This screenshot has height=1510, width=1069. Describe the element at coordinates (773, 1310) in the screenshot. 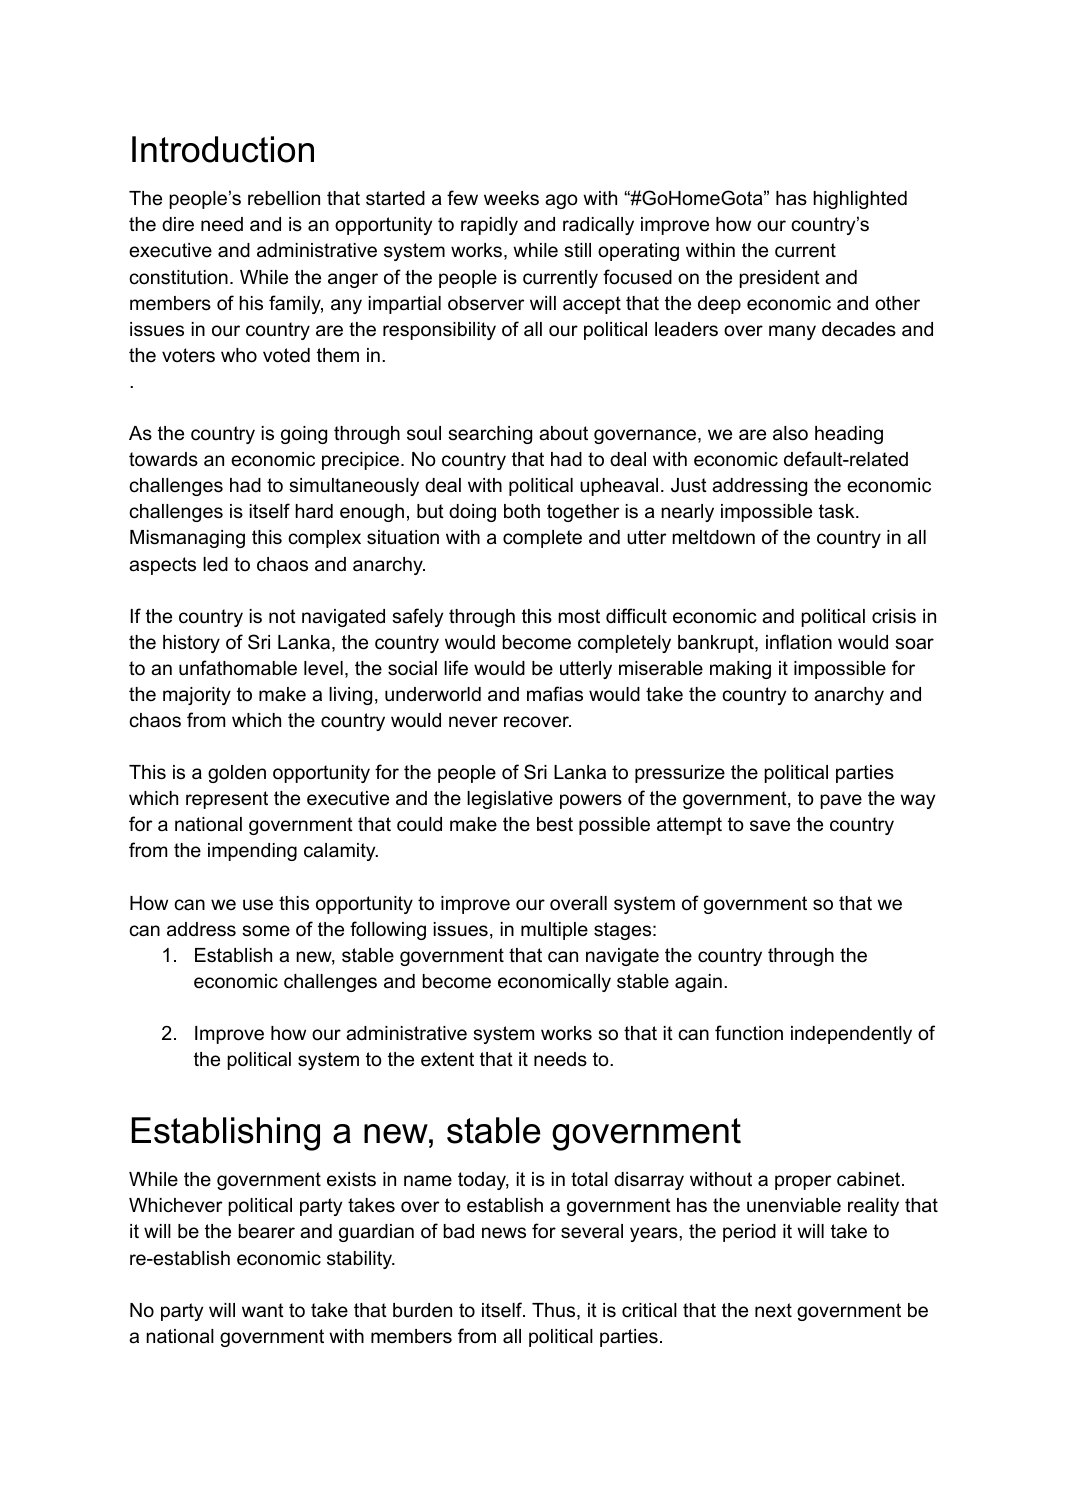

I see `next` at that location.
